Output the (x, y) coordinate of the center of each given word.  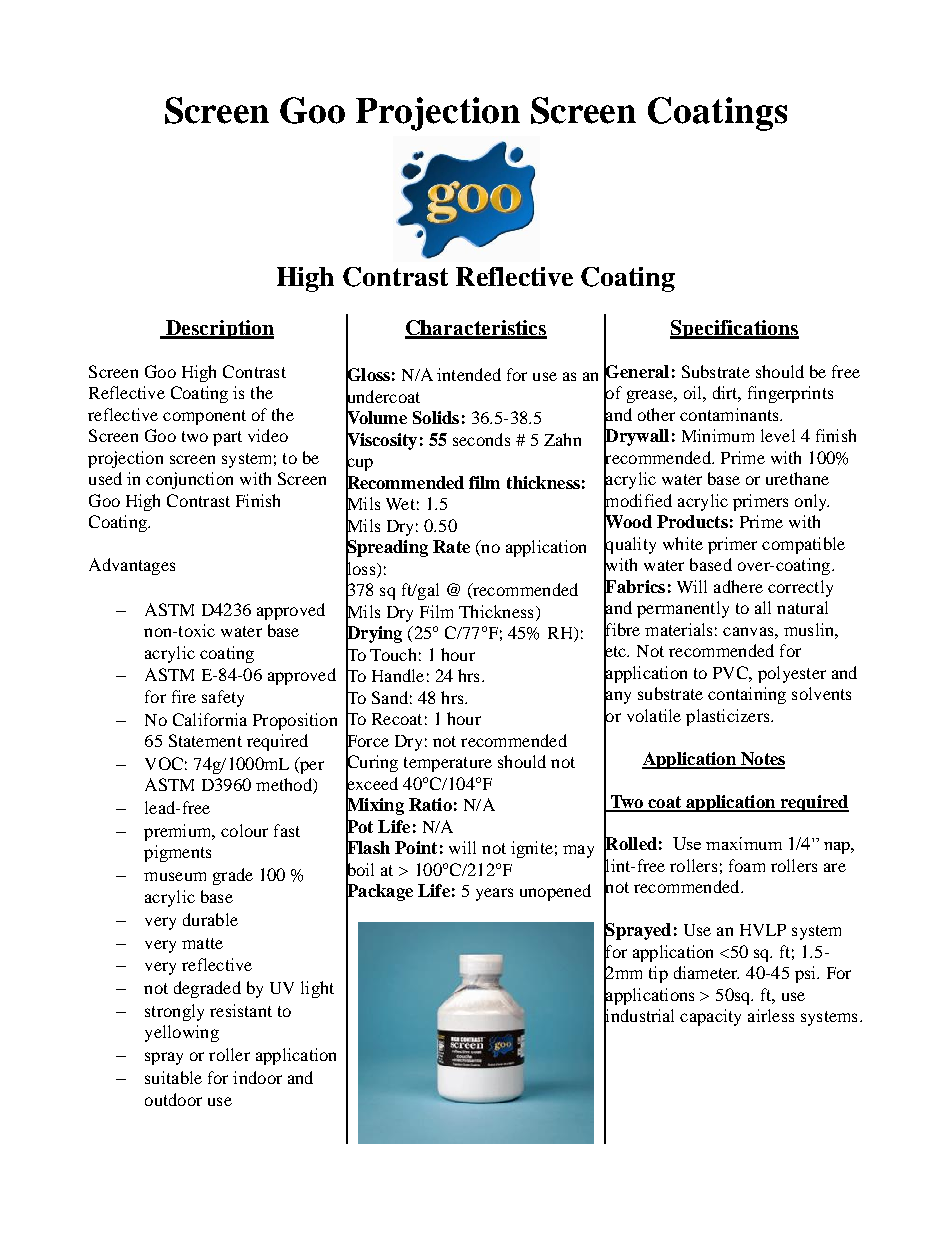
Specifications (734, 329)
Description (219, 329)
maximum (744, 843)
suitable (173, 1077)
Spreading (387, 549)
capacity (710, 1017)
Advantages (132, 566)
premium (179, 832)
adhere (738, 586)
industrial (639, 1016)
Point (416, 847)
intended (469, 374)
